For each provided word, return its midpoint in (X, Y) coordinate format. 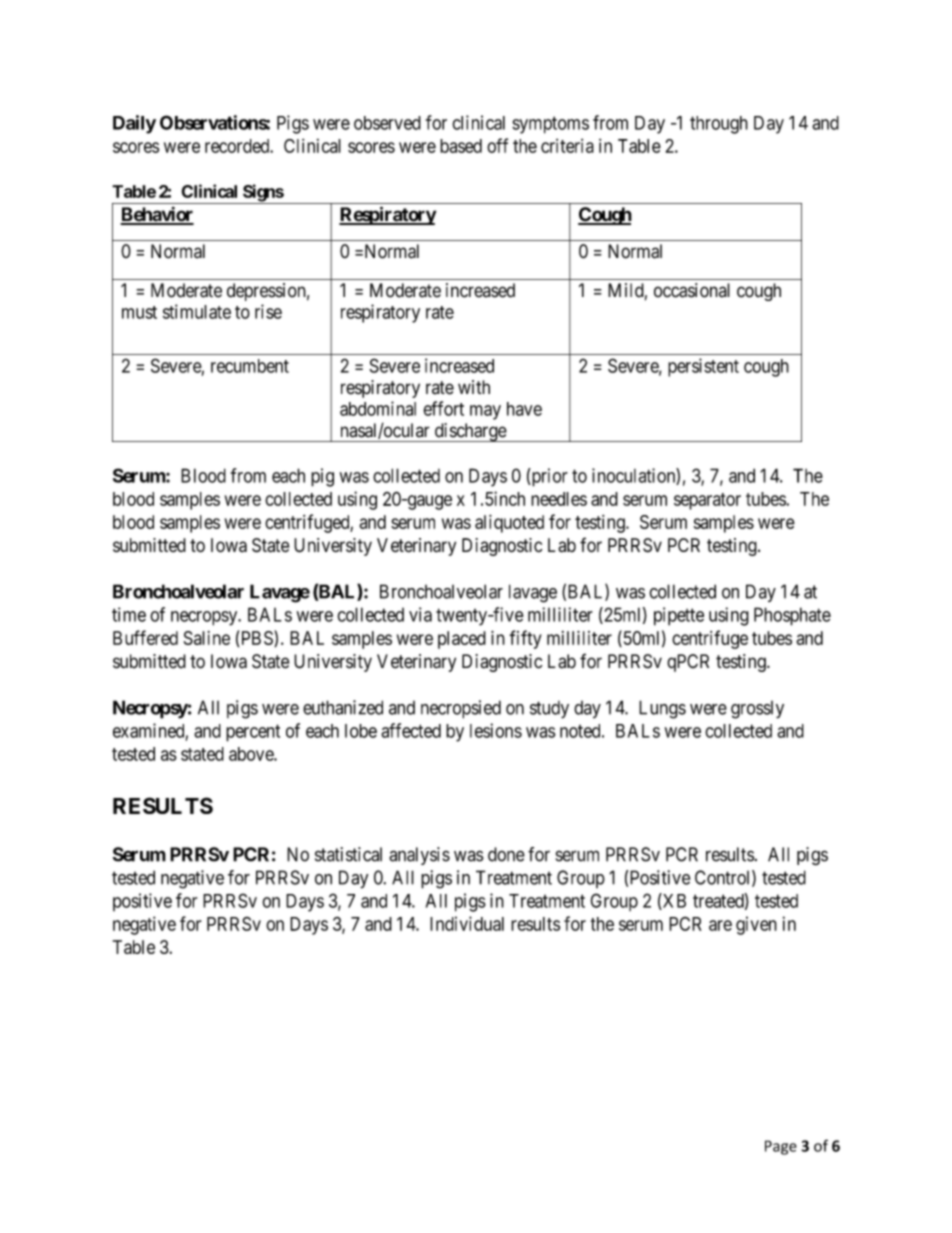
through (719, 125)
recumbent (250, 366)
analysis (419, 856)
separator (707, 501)
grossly (757, 710)
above (252, 754)
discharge (470, 432)
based (461, 146)
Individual (467, 923)
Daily (134, 124)
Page (781, 1147)
